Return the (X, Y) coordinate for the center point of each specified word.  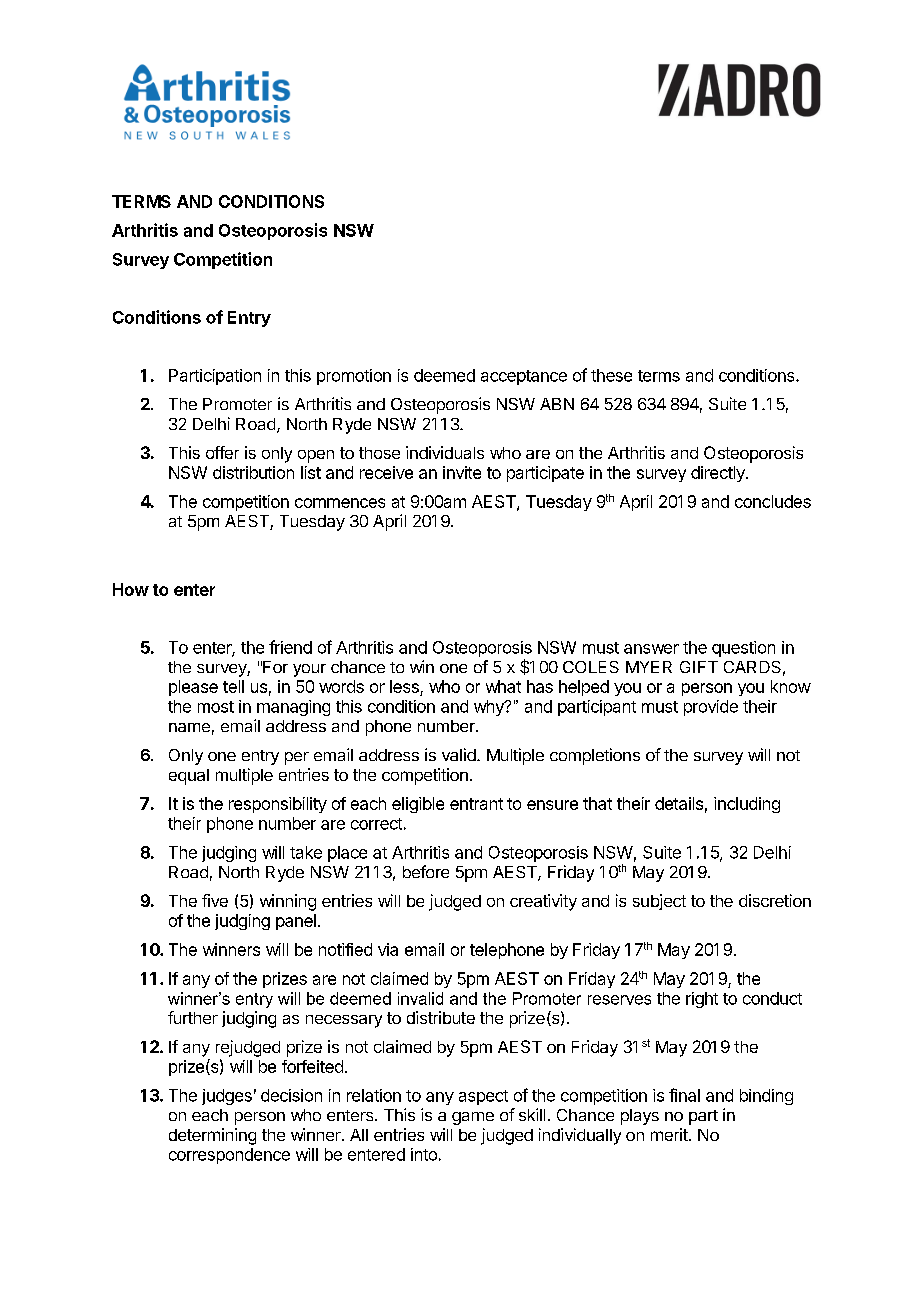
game (473, 1118)
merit (670, 1134)
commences (340, 503)
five (215, 900)
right (702, 1000)
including (747, 805)
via (388, 949)
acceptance (524, 377)
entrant (476, 804)
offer (222, 452)
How (131, 589)
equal (189, 777)
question (743, 649)
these (611, 375)
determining (212, 1136)
